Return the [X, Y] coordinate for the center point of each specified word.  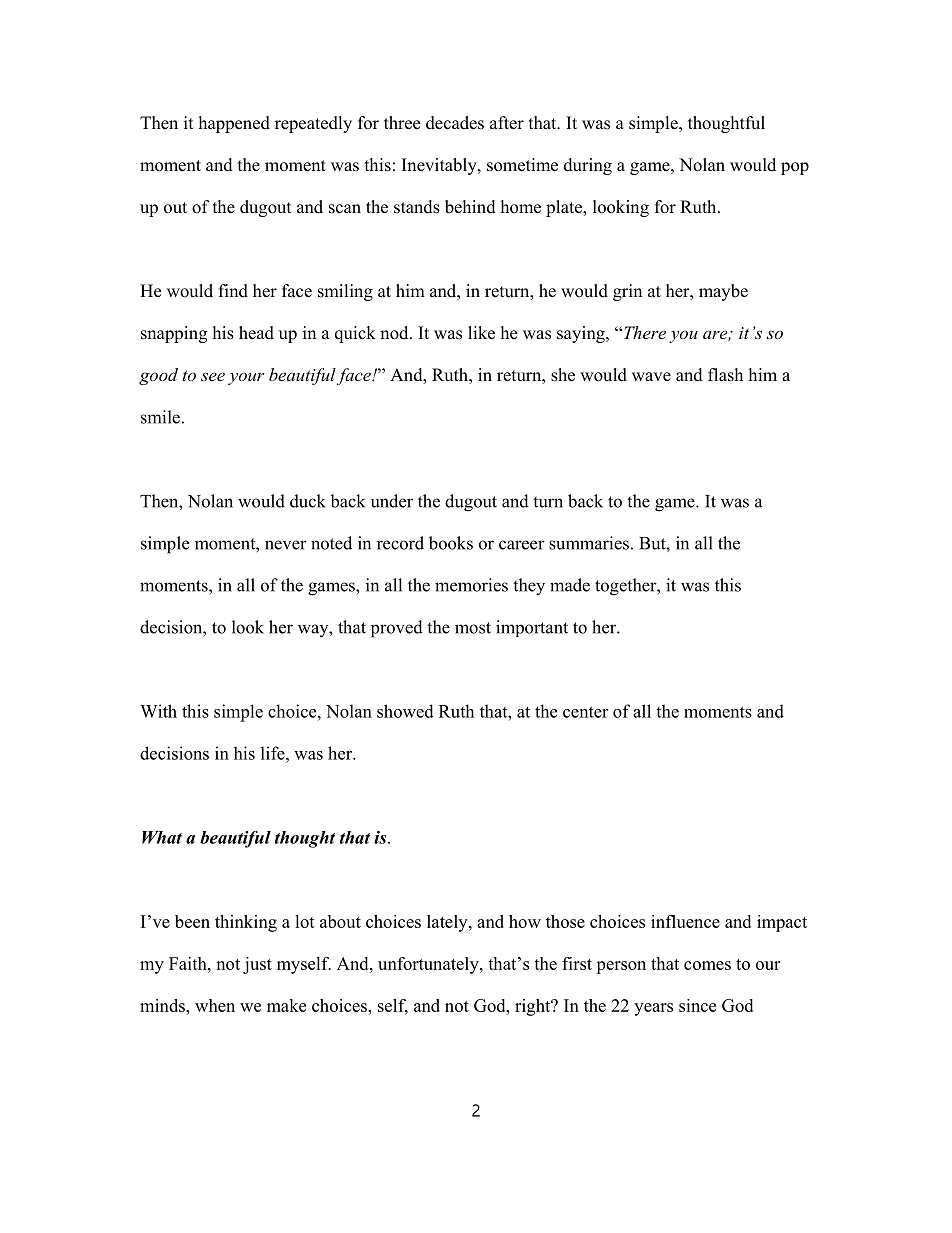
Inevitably [440, 166]
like [481, 333]
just [257, 965]
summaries [589, 543]
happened [234, 124]
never [286, 545]
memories [471, 585]
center [585, 712]
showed [405, 711]
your [246, 378]
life [274, 753]
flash [725, 375]
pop [795, 168]
